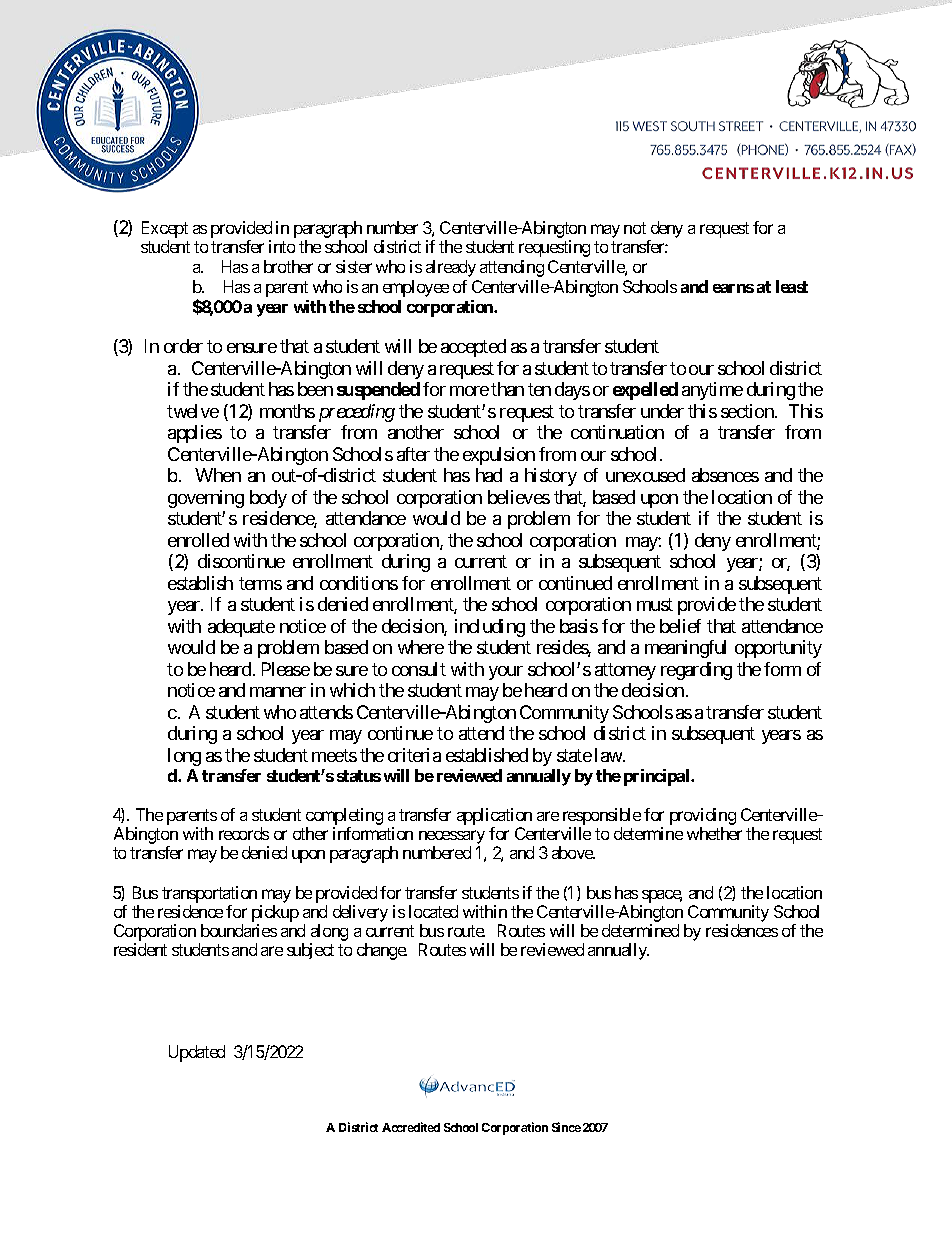 The image size is (952, 1233). I want to click on had, so click(489, 475).
